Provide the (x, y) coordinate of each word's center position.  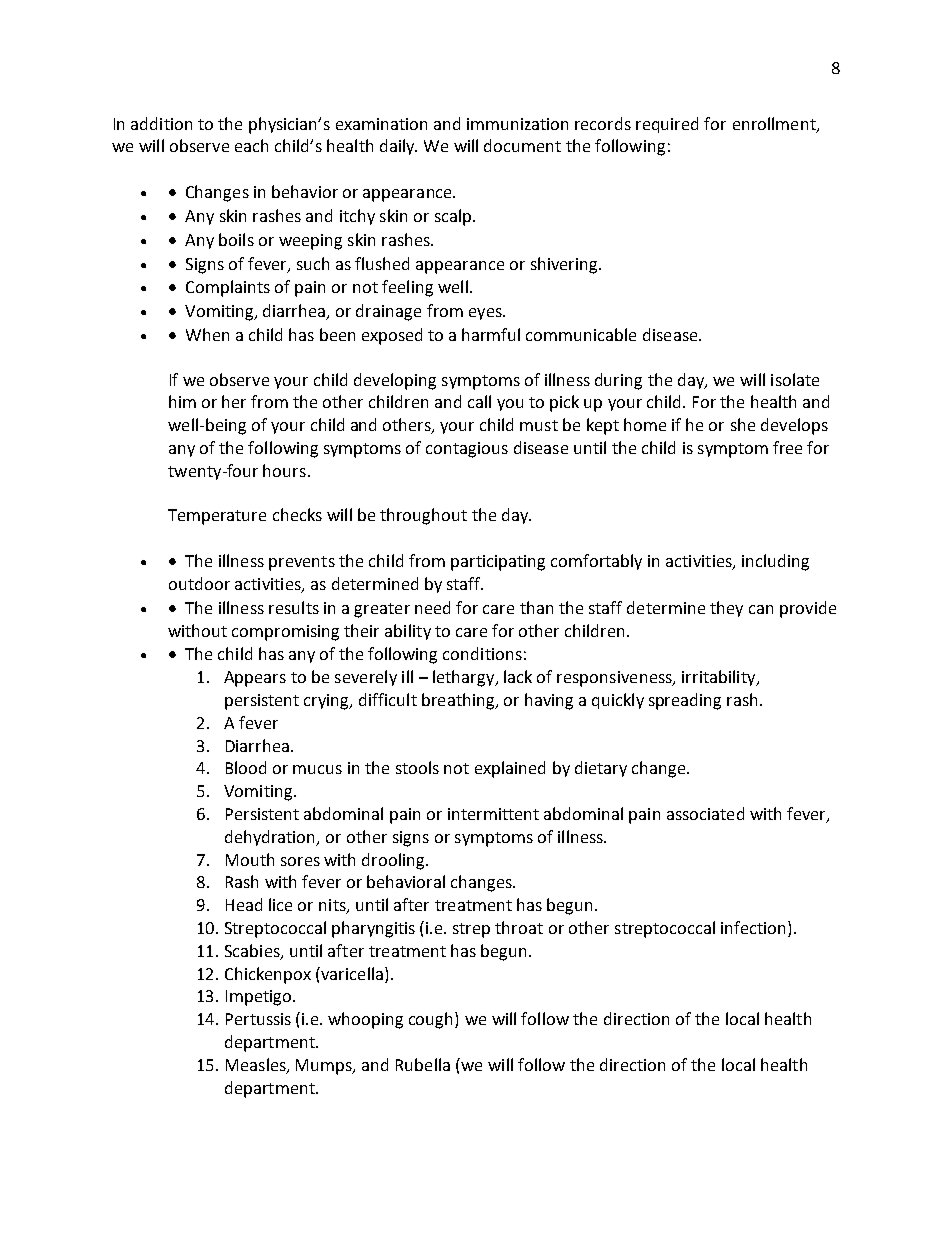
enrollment (775, 124)
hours (284, 470)
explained (510, 769)
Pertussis (258, 1019)
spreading (685, 701)
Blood (246, 767)
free (787, 447)
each (251, 145)
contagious (467, 450)
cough (432, 1020)
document (522, 145)
